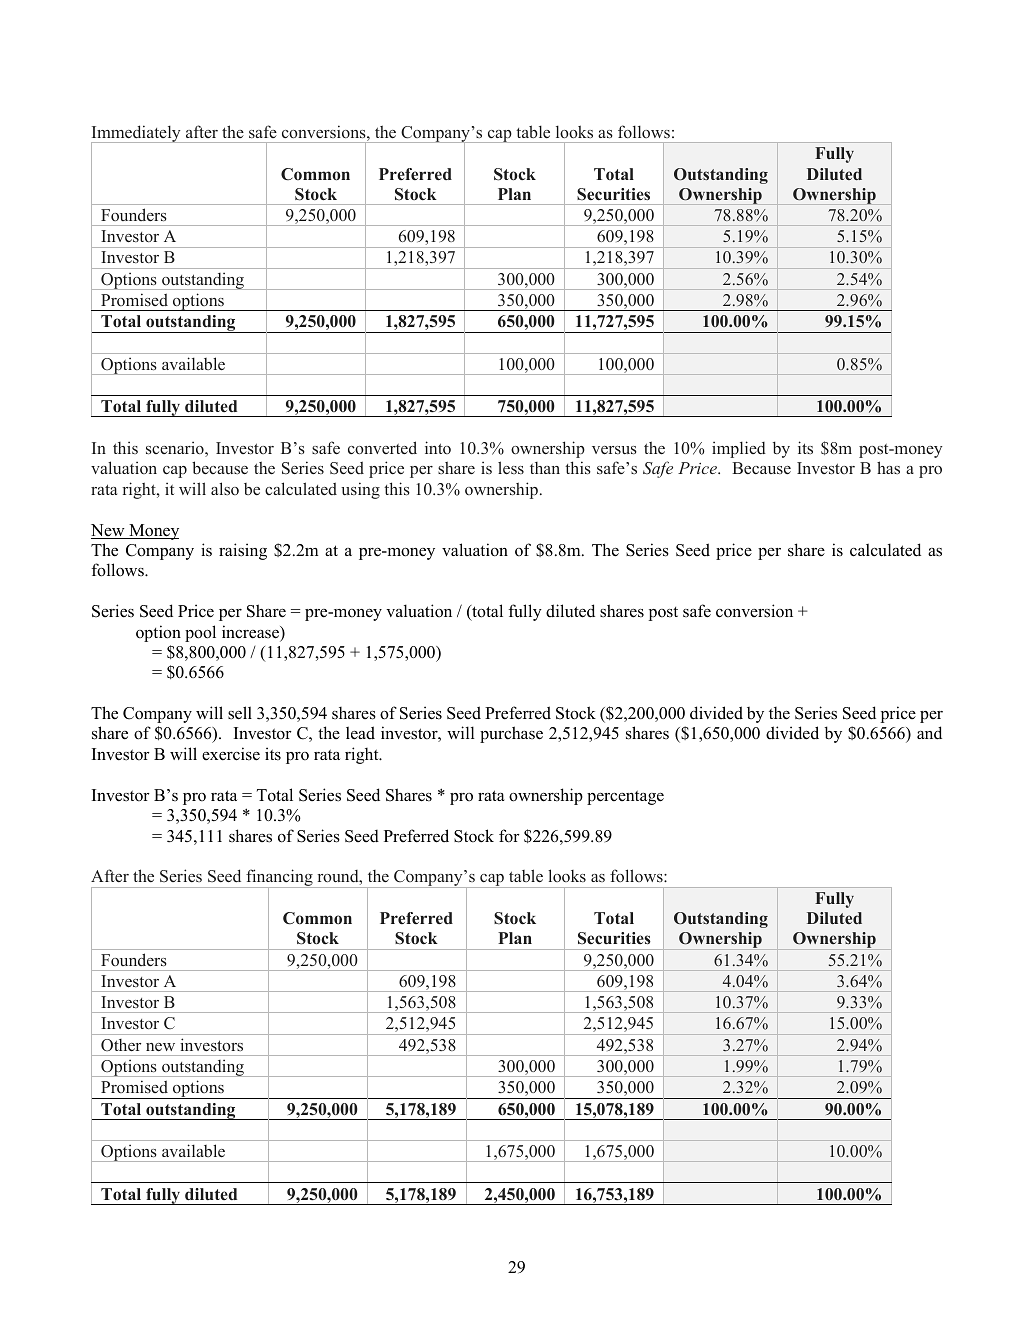 This page has width=1034, height=1338. Describe the element at coordinates (279, 879) in the page. I see `financing` at that location.
